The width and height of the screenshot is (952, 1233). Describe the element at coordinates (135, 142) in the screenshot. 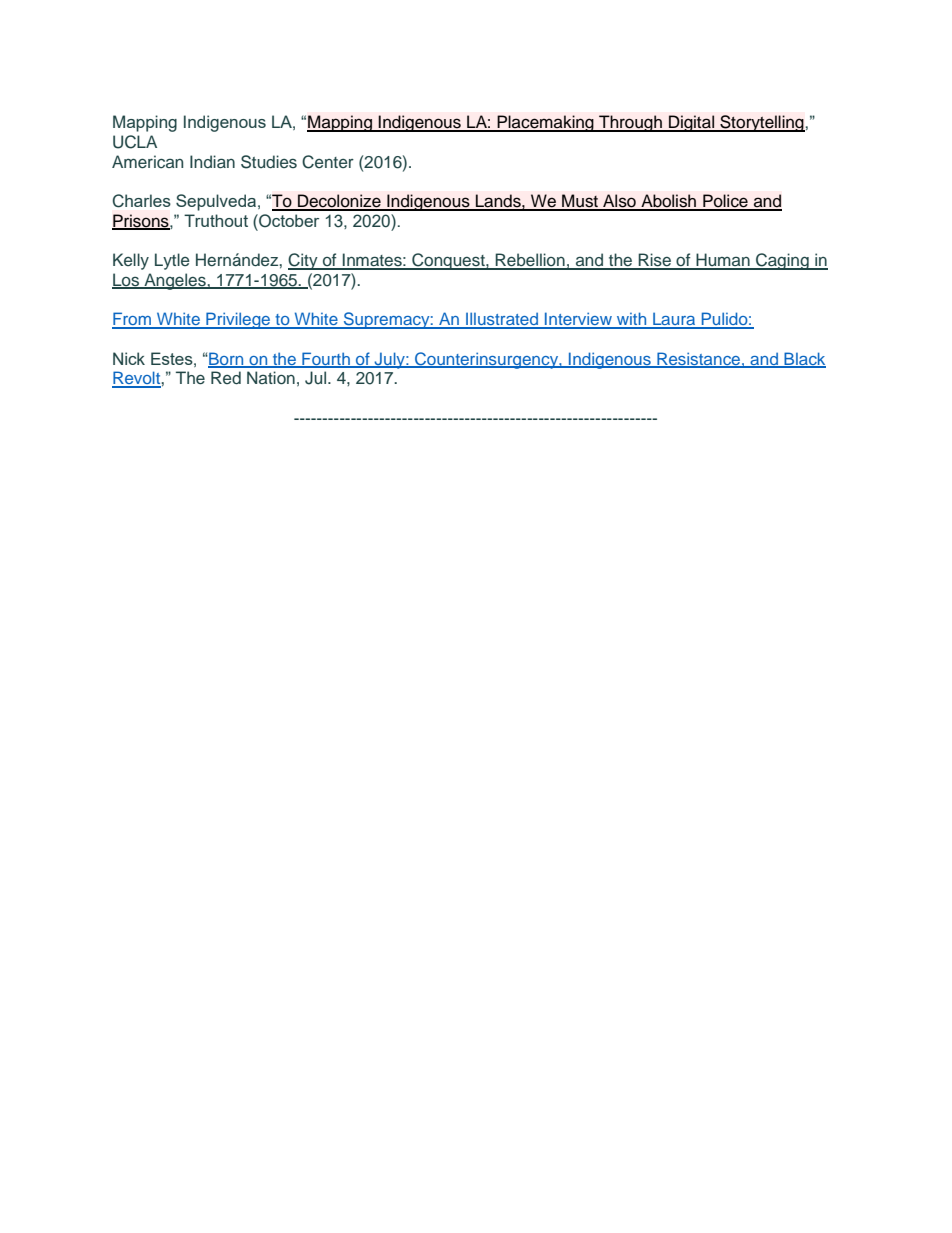

I see `UCLA` at that location.
